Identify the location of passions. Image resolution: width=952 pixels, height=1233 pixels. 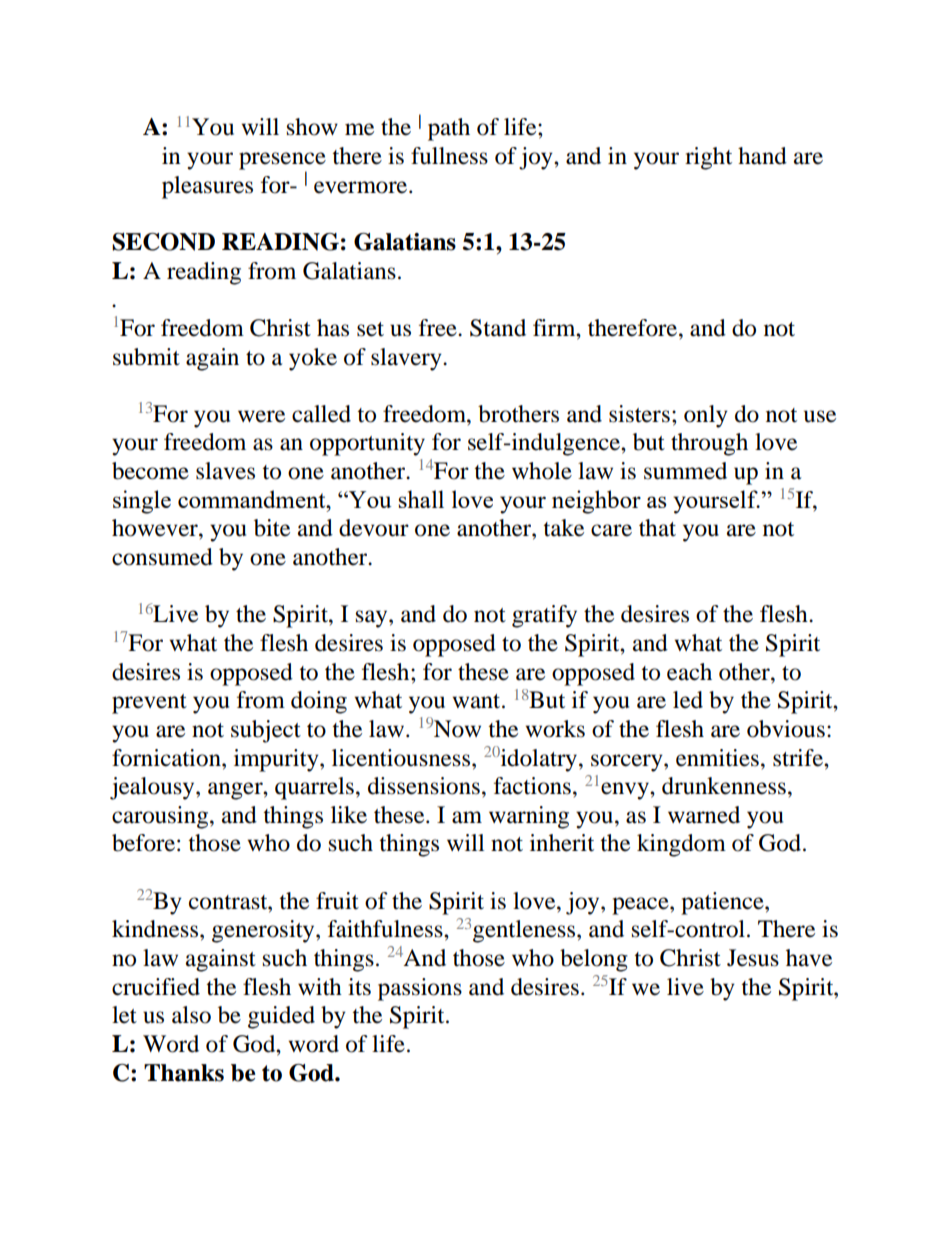
(420, 989).
